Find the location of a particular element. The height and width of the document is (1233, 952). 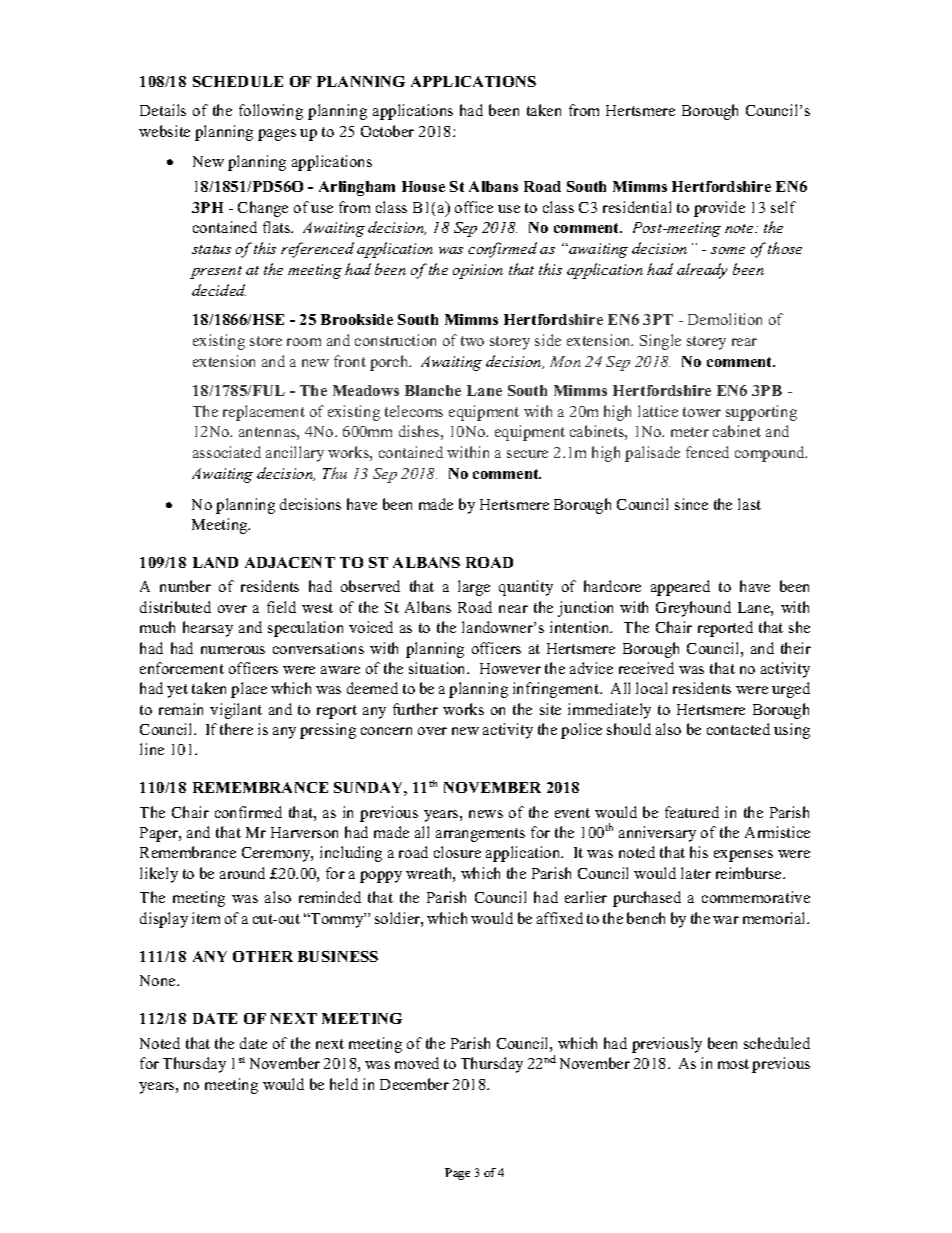

secure is located at coordinates (527, 454).
